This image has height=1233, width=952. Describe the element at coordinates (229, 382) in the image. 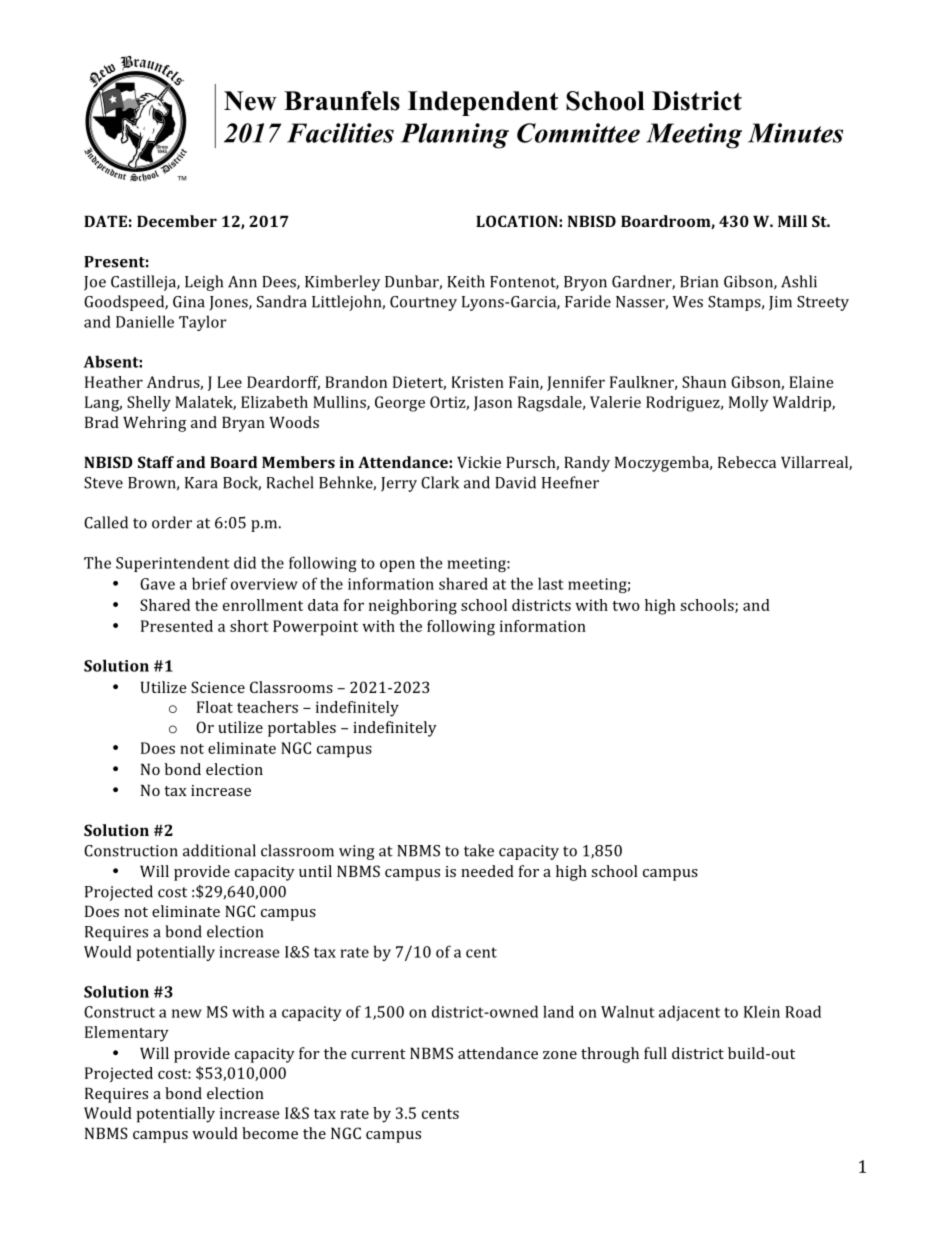

I see `Lee` at that location.
